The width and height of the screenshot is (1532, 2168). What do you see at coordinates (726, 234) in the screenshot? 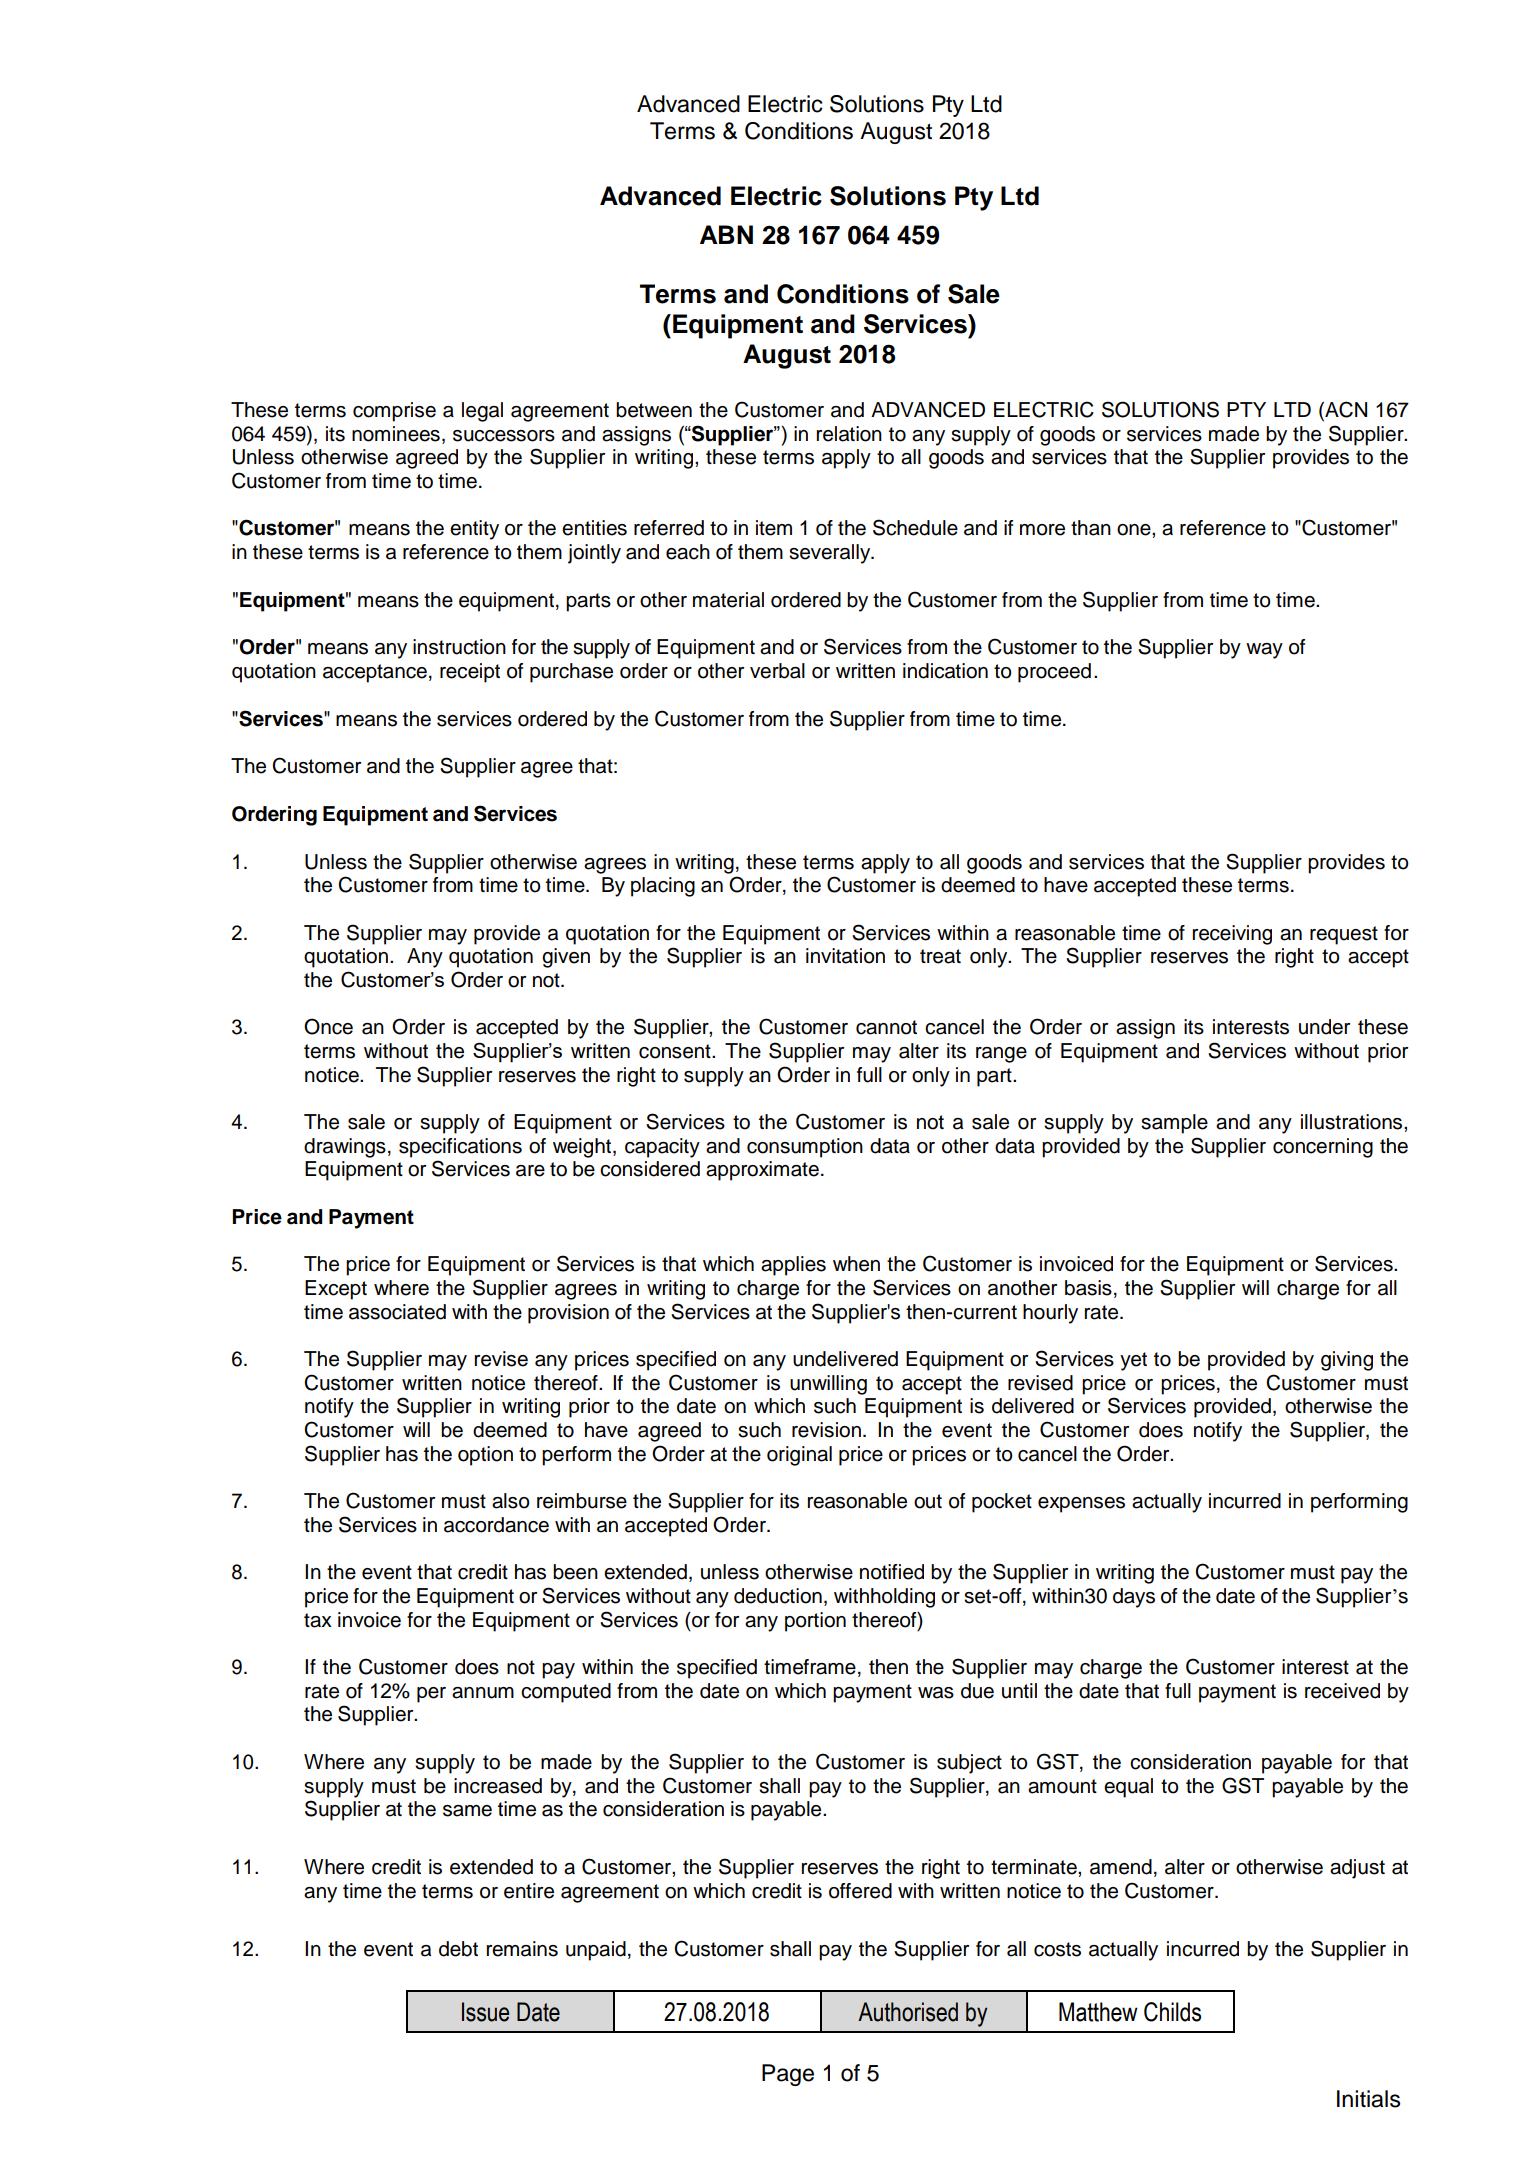
I see `ABN` at bounding box center [726, 234].
